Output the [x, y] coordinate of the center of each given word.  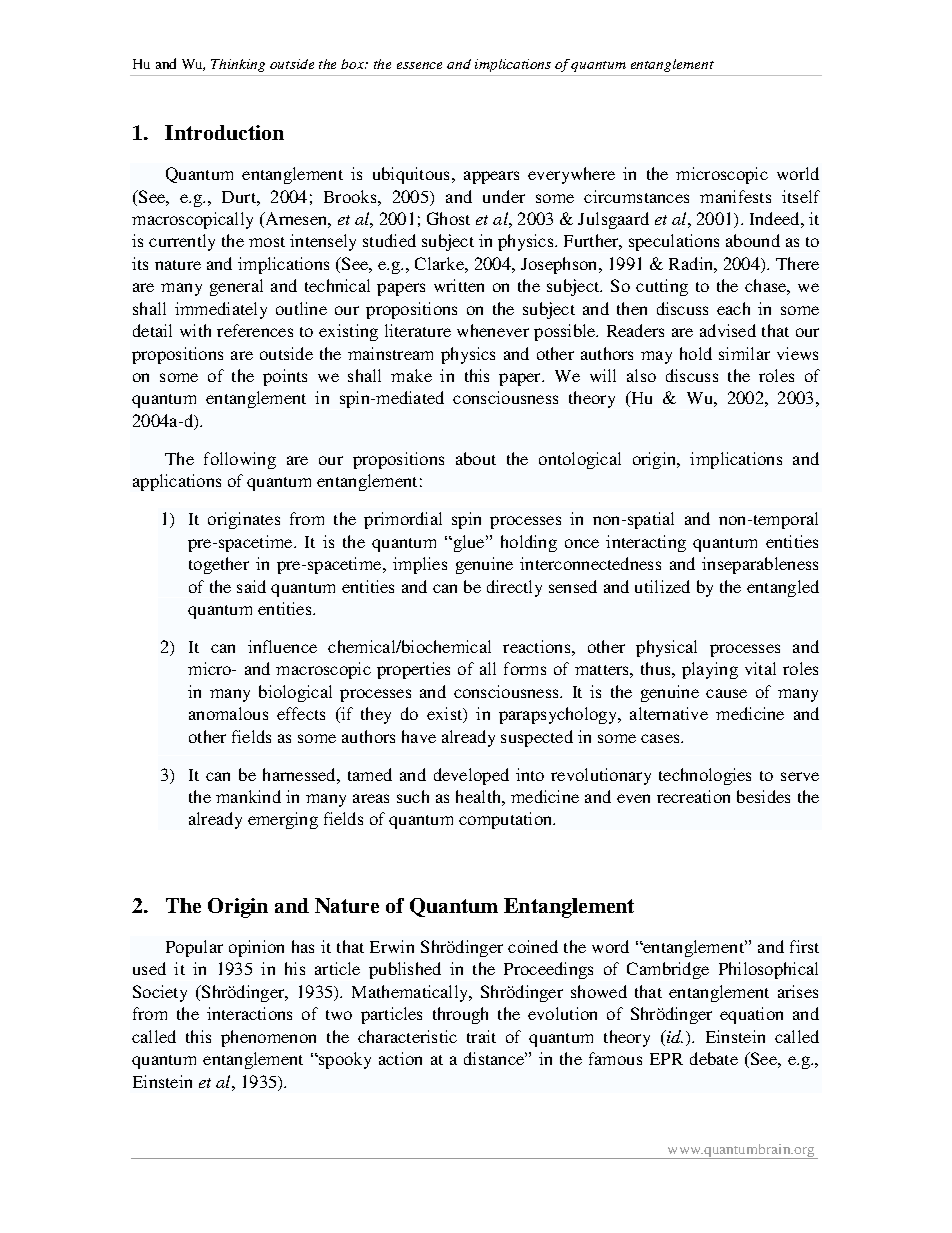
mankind [248, 796]
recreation [693, 796]
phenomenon [268, 1038]
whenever [493, 330]
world [798, 173]
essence [419, 65]
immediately [221, 310]
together [219, 565]
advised [728, 330]
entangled [783, 588]
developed [471, 776]
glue [469, 543]
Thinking [238, 65]
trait [481, 1036]
